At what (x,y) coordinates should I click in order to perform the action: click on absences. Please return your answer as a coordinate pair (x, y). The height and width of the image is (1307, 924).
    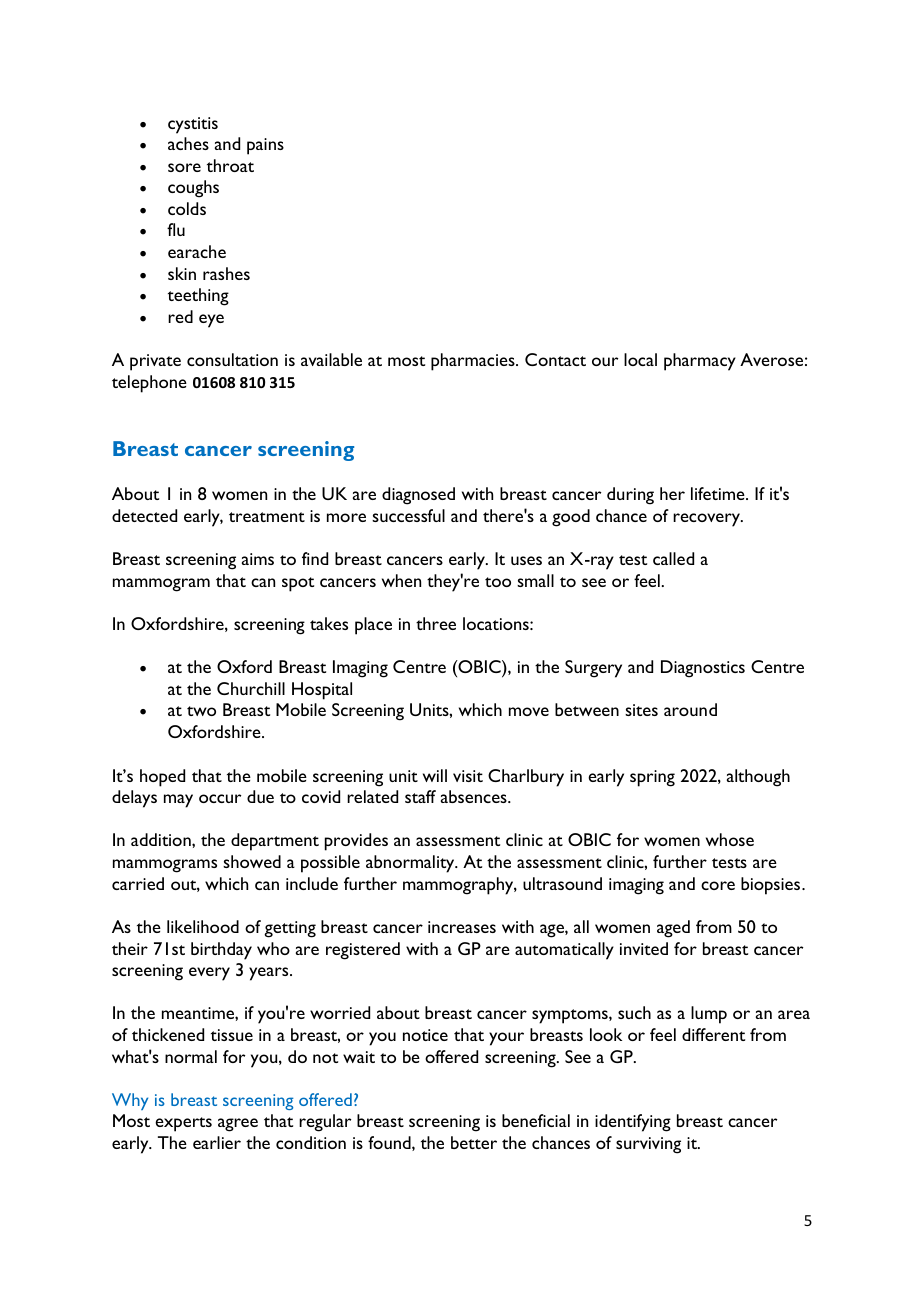
    Looking at the image, I should click on (475, 796).
